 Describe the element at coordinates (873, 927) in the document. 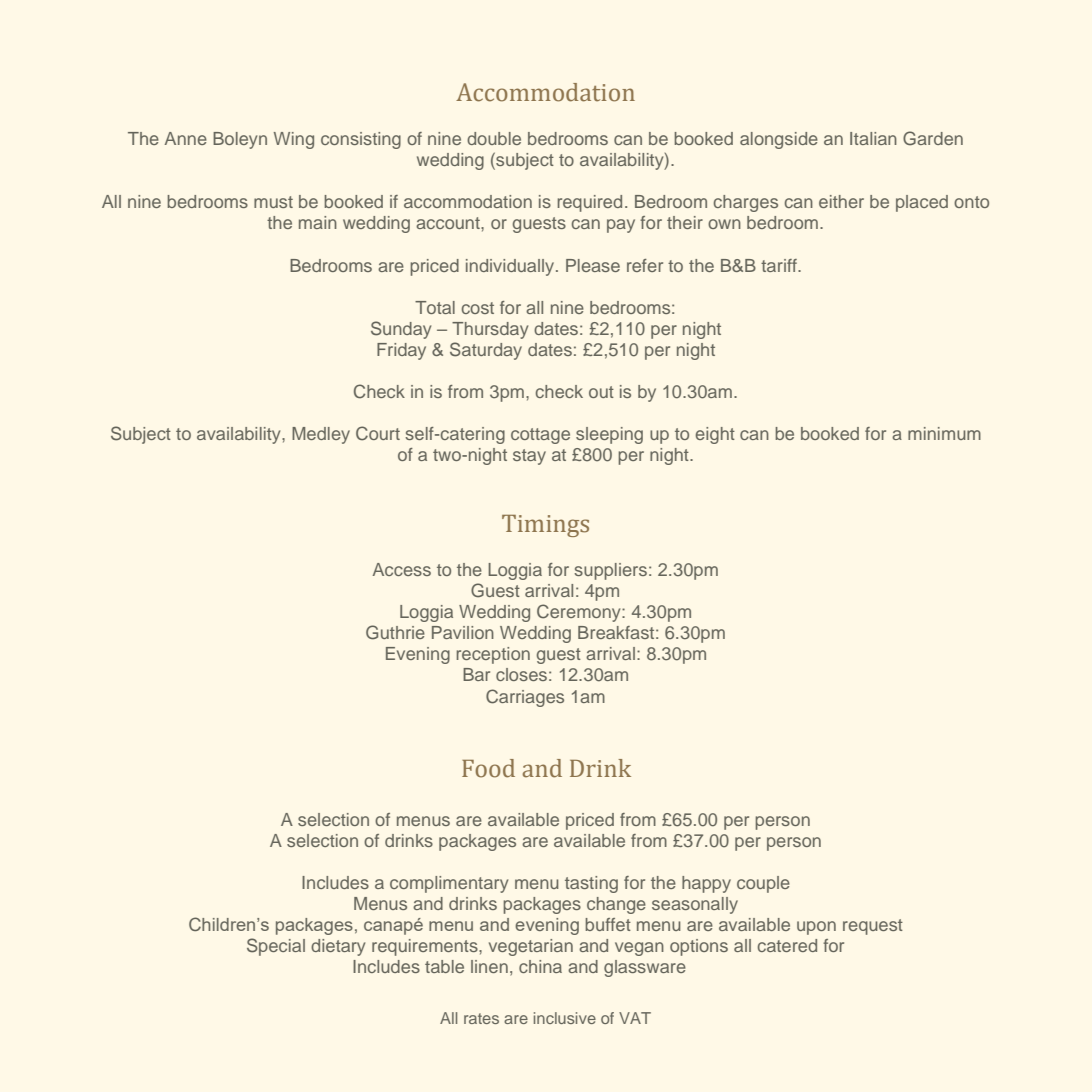

I see `request` at that location.
